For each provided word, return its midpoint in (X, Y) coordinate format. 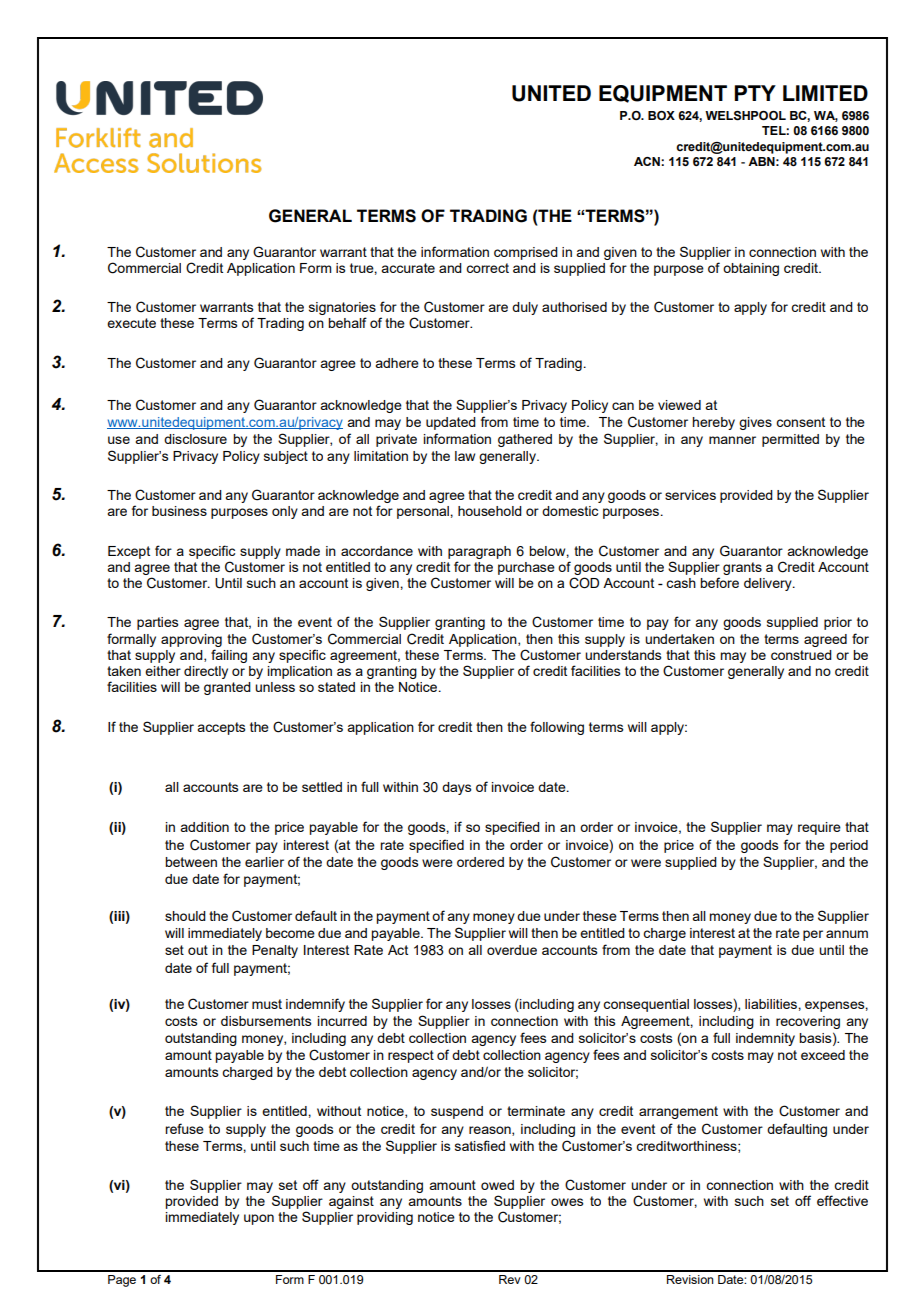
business (179, 511)
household (490, 511)
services (690, 495)
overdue (512, 950)
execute (131, 323)
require (819, 828)
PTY (755, 93)
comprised (526, 253)
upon (259, 1219)
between (191, 862)
